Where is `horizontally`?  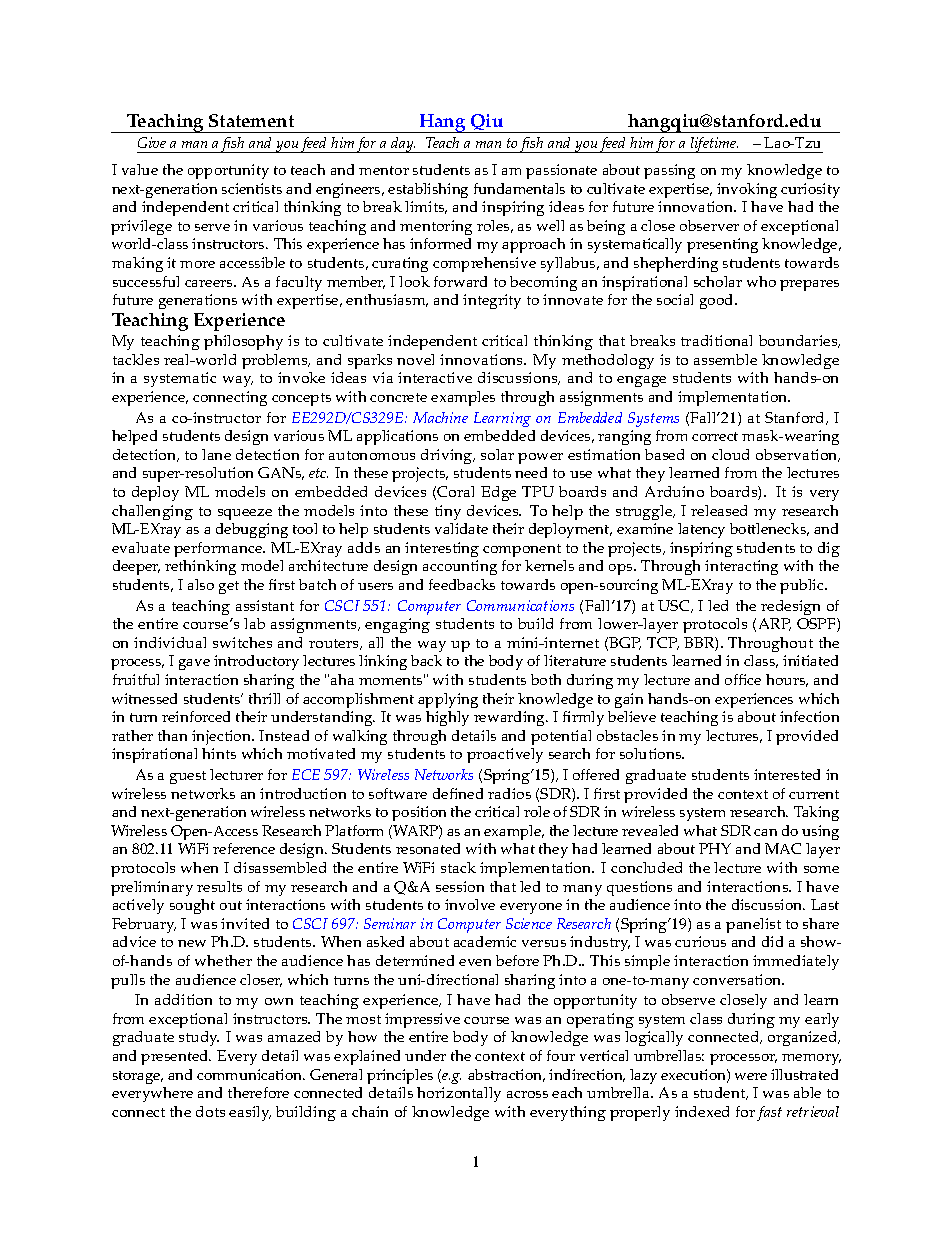
horizontally is located at coordinates (459, 1094).
